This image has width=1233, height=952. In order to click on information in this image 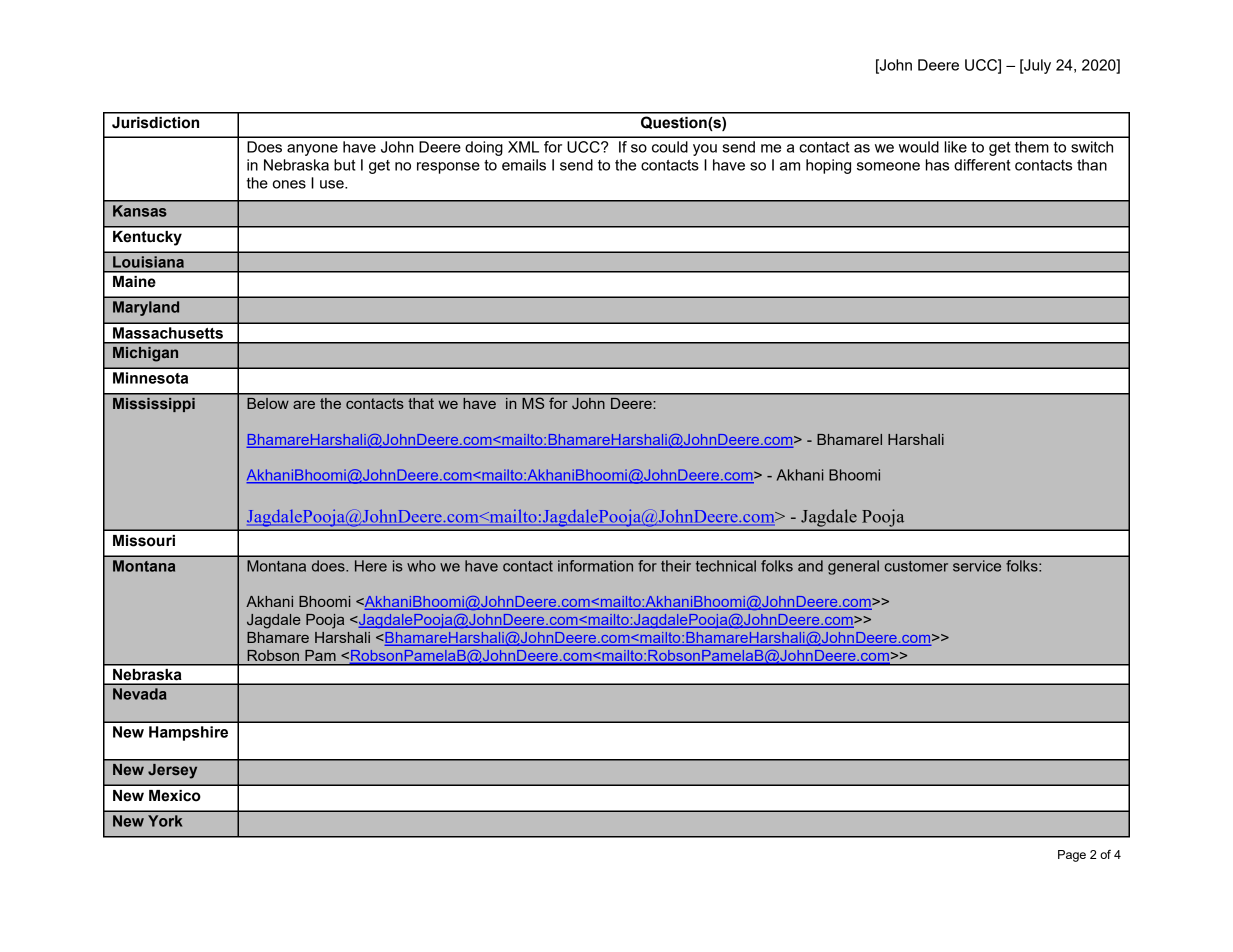, I will do `click(595, 566)`.
